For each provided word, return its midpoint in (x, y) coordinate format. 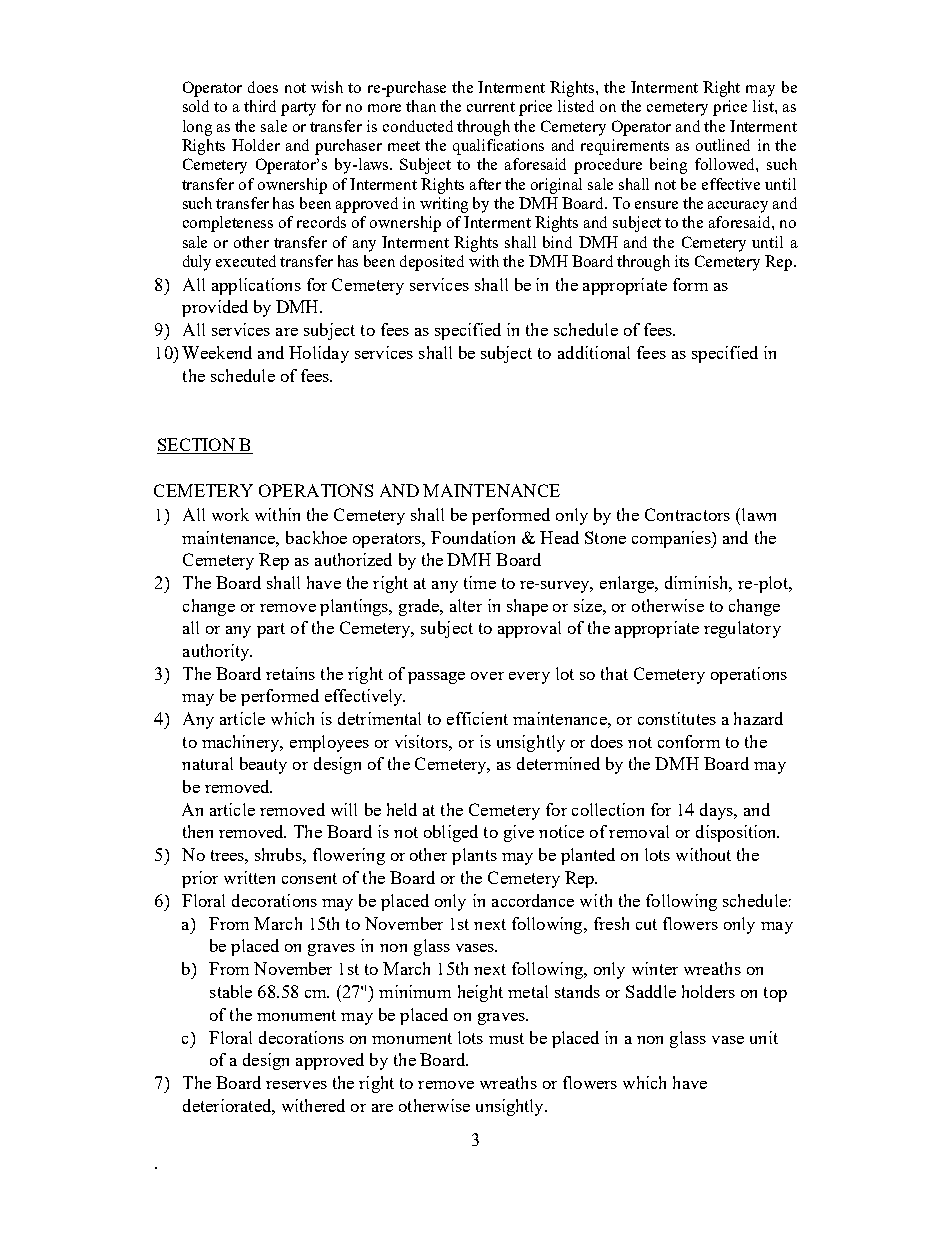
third (260, 106)
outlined (723, 145)
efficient (477, 718)
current (491, 107)
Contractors (687, 514)
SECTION (197, 446)
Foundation (473, 537)
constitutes (677, 718)
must (506, 1038)
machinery (242, 743)
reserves (296, 1085)
